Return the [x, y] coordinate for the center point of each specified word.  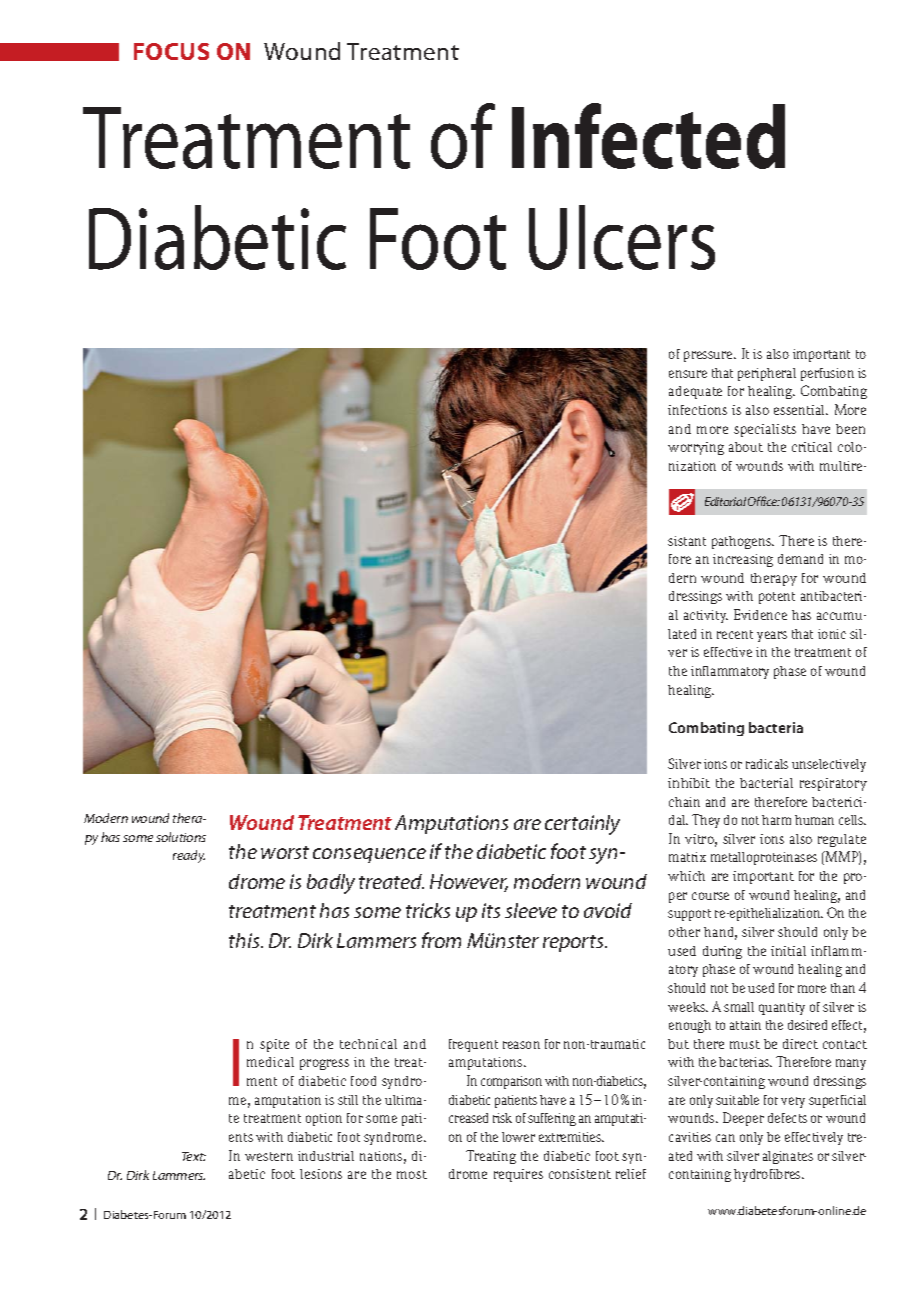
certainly [582, 825]
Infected [648, 136]
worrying [696, 448]
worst [285, 852]
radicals [767, 764]
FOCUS [171, 51]
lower [518, 1137]
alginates [788, 1157]
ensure [688, 374]
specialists [765, 430]
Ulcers [622, 237]
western [269, 1156]
